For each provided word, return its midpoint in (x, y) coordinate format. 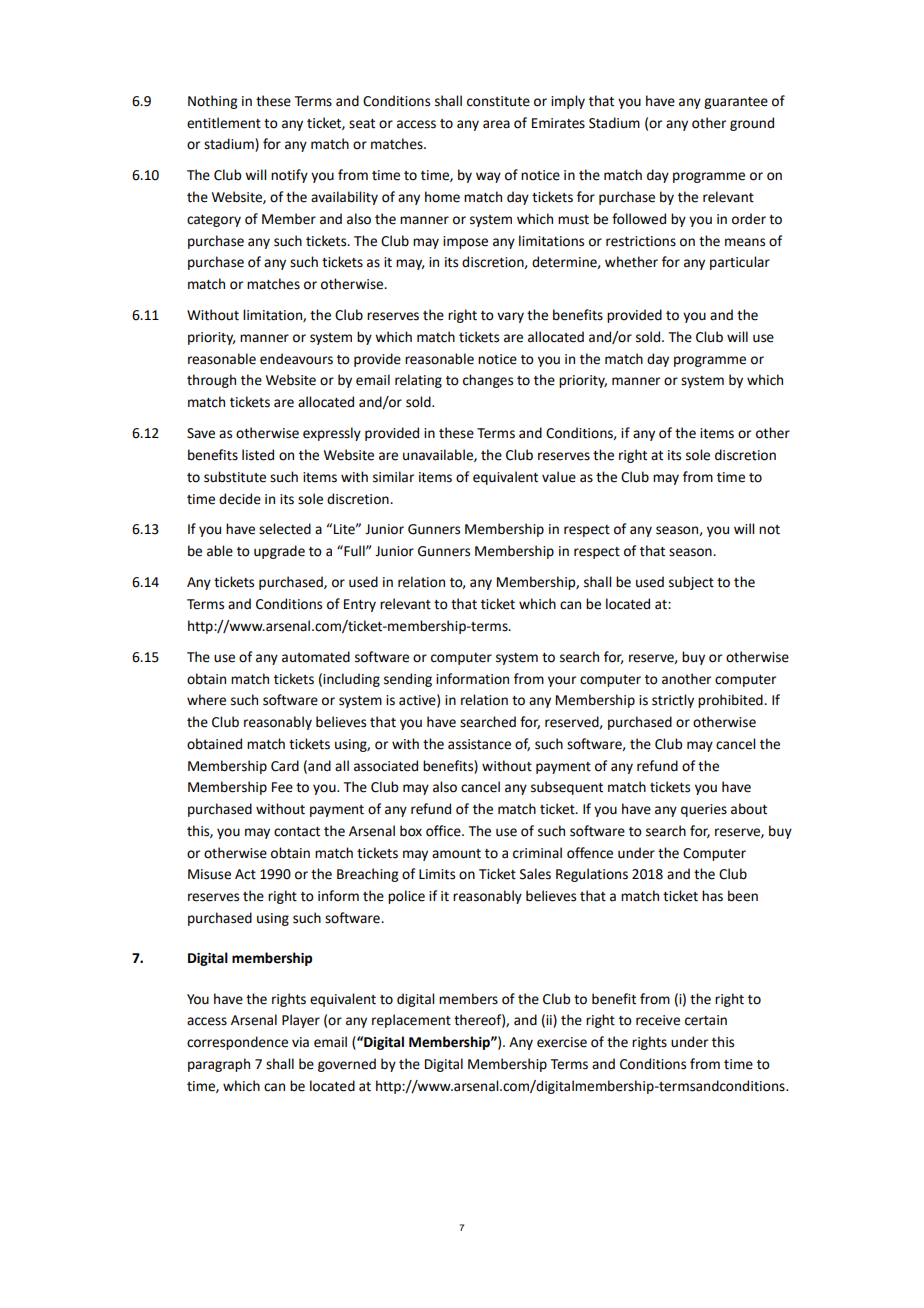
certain (706, 1020)
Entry (360, 605)
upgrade (279, 552)
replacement (411, 1021)
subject (691, 583)
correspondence (237, 1043)
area (496, 124)
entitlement (224, 123)
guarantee (736, 103)
